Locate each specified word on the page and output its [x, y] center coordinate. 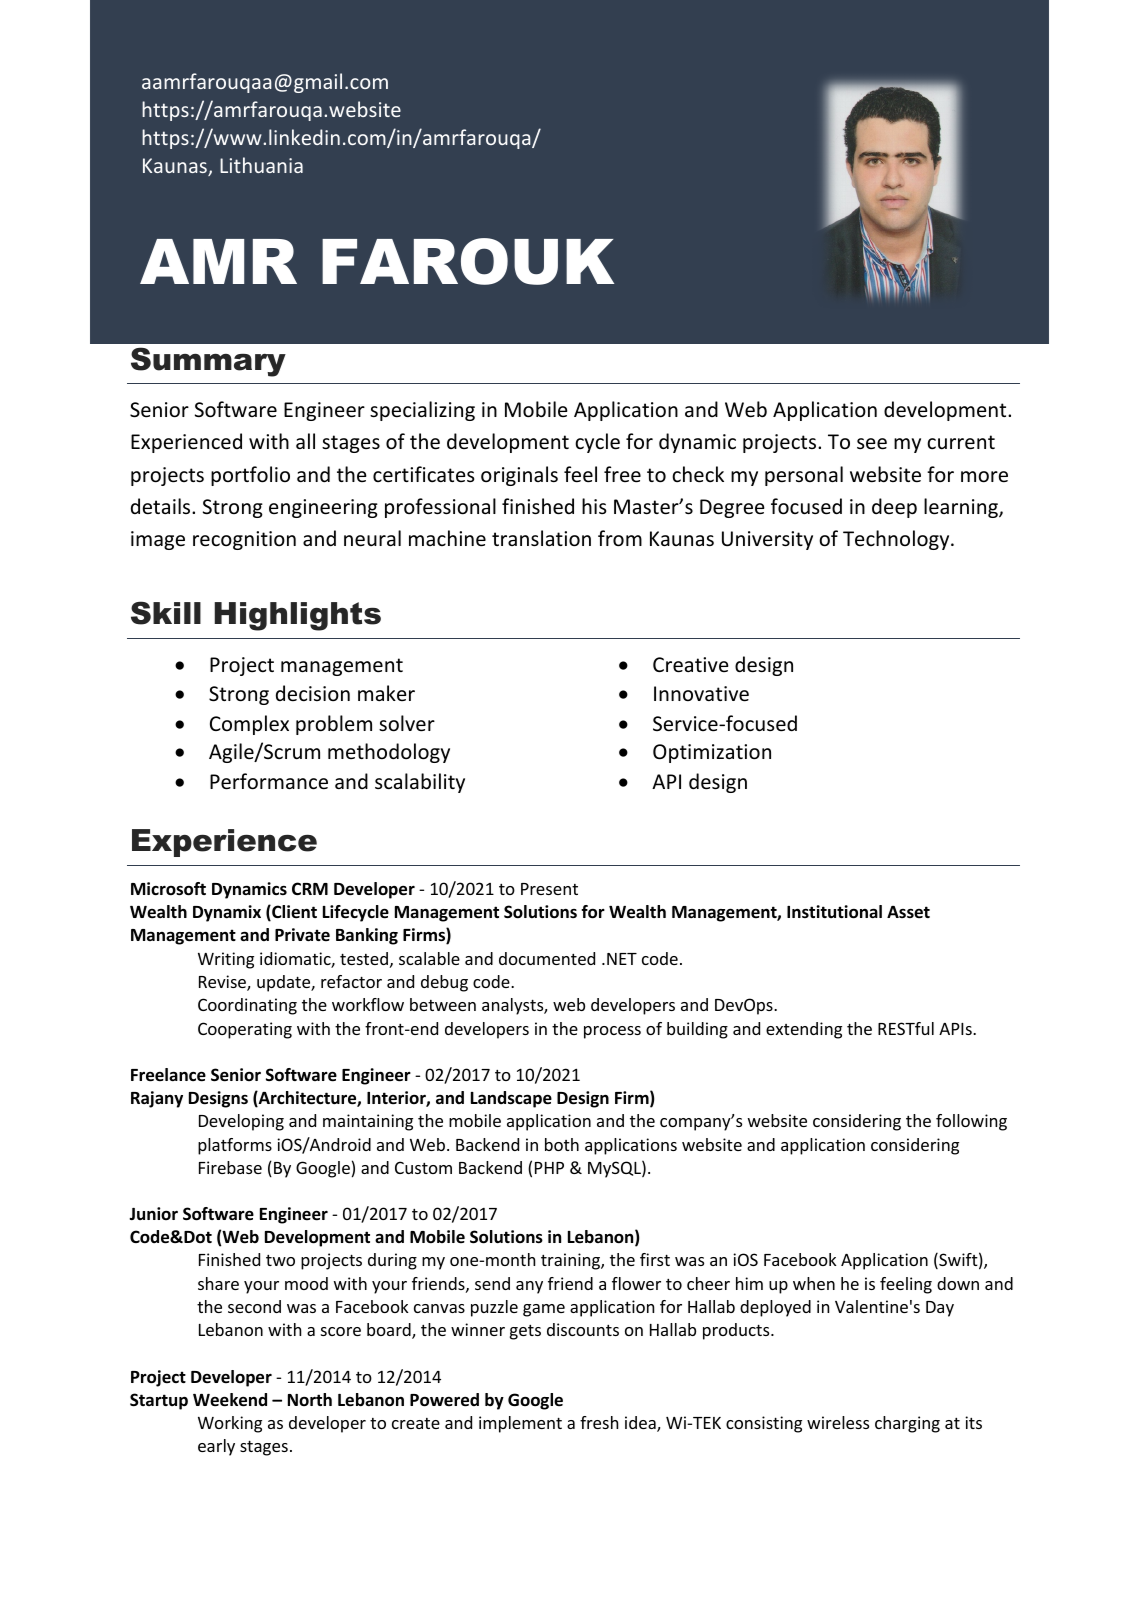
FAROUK [468, 261]
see [872, 444]
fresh [599, 1422]
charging [907, 1424]
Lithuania [261, 165]
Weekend [230, 1400]
